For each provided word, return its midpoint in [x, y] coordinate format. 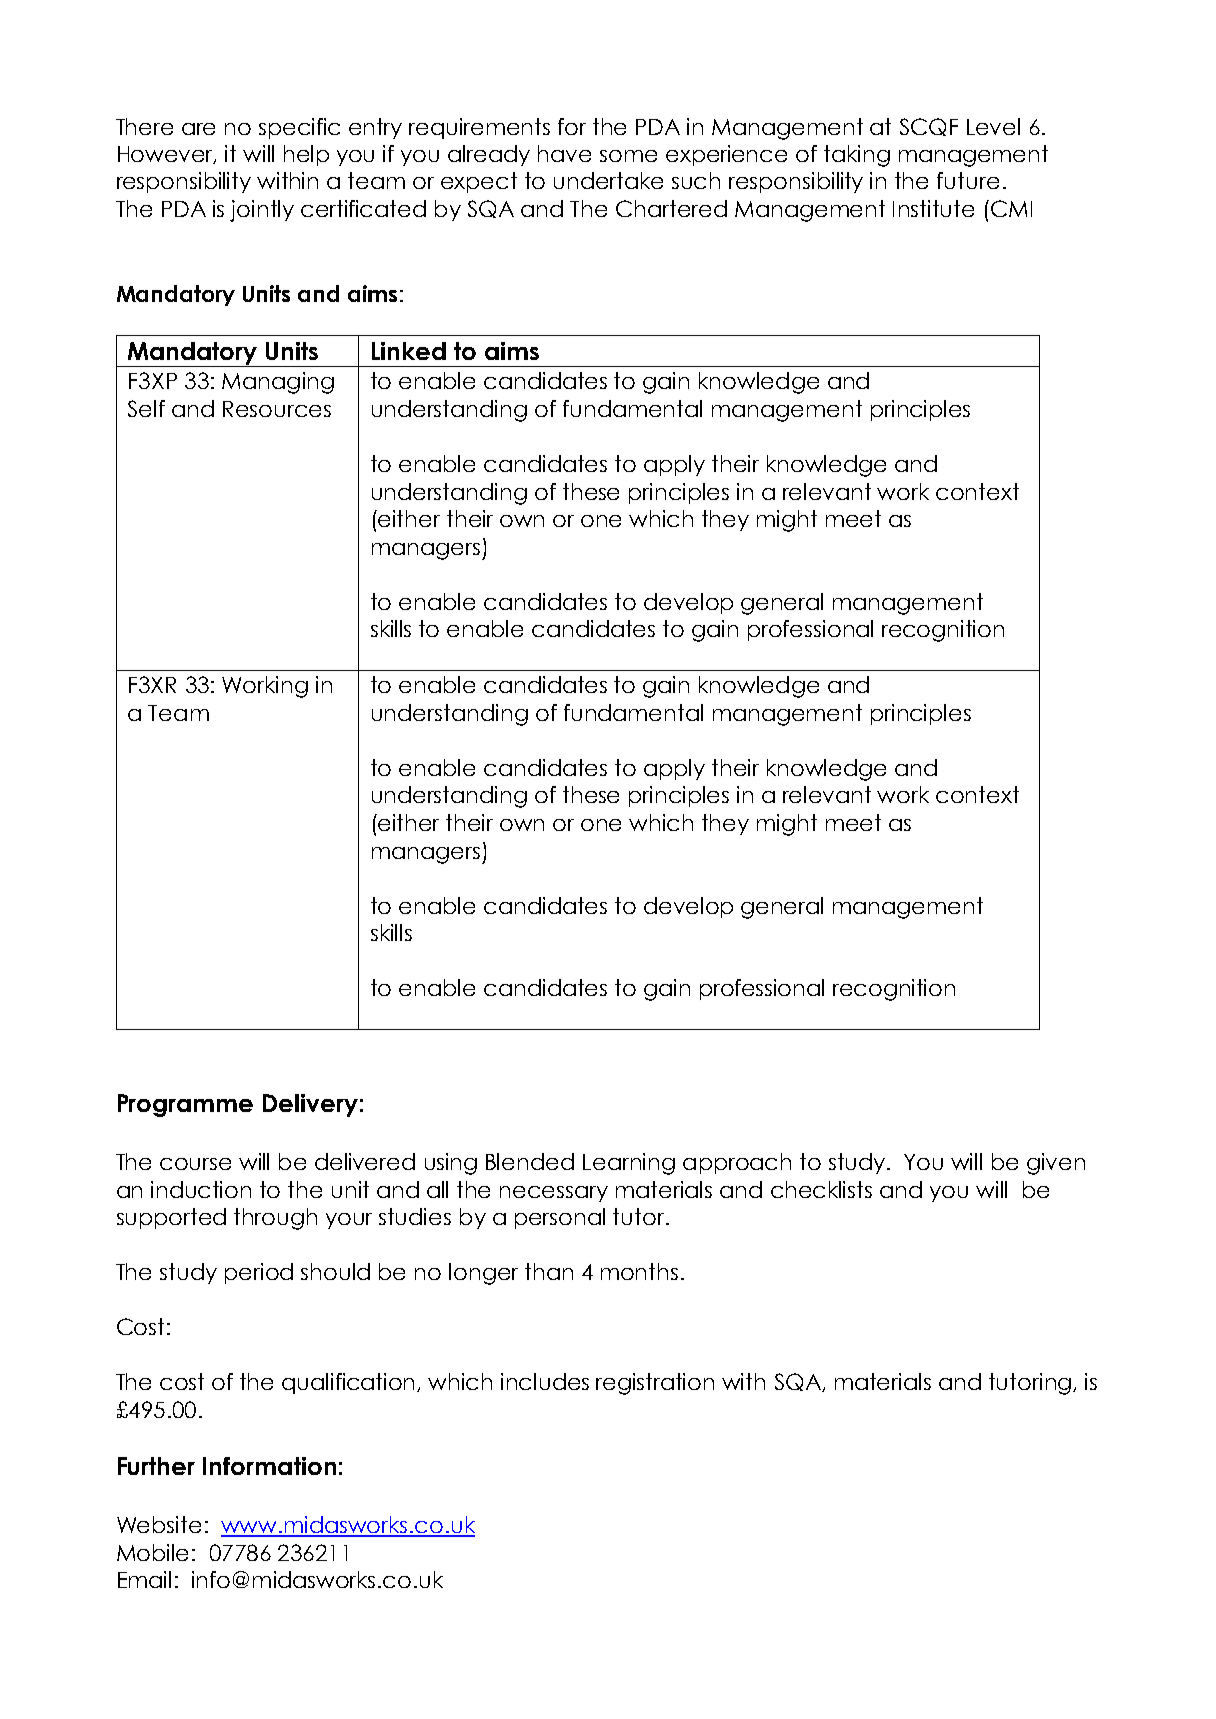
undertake [608, 180]
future [968, 180]
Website [159, 1524]
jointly [262, 211]
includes [545, 1381]
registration [655, 1384]
